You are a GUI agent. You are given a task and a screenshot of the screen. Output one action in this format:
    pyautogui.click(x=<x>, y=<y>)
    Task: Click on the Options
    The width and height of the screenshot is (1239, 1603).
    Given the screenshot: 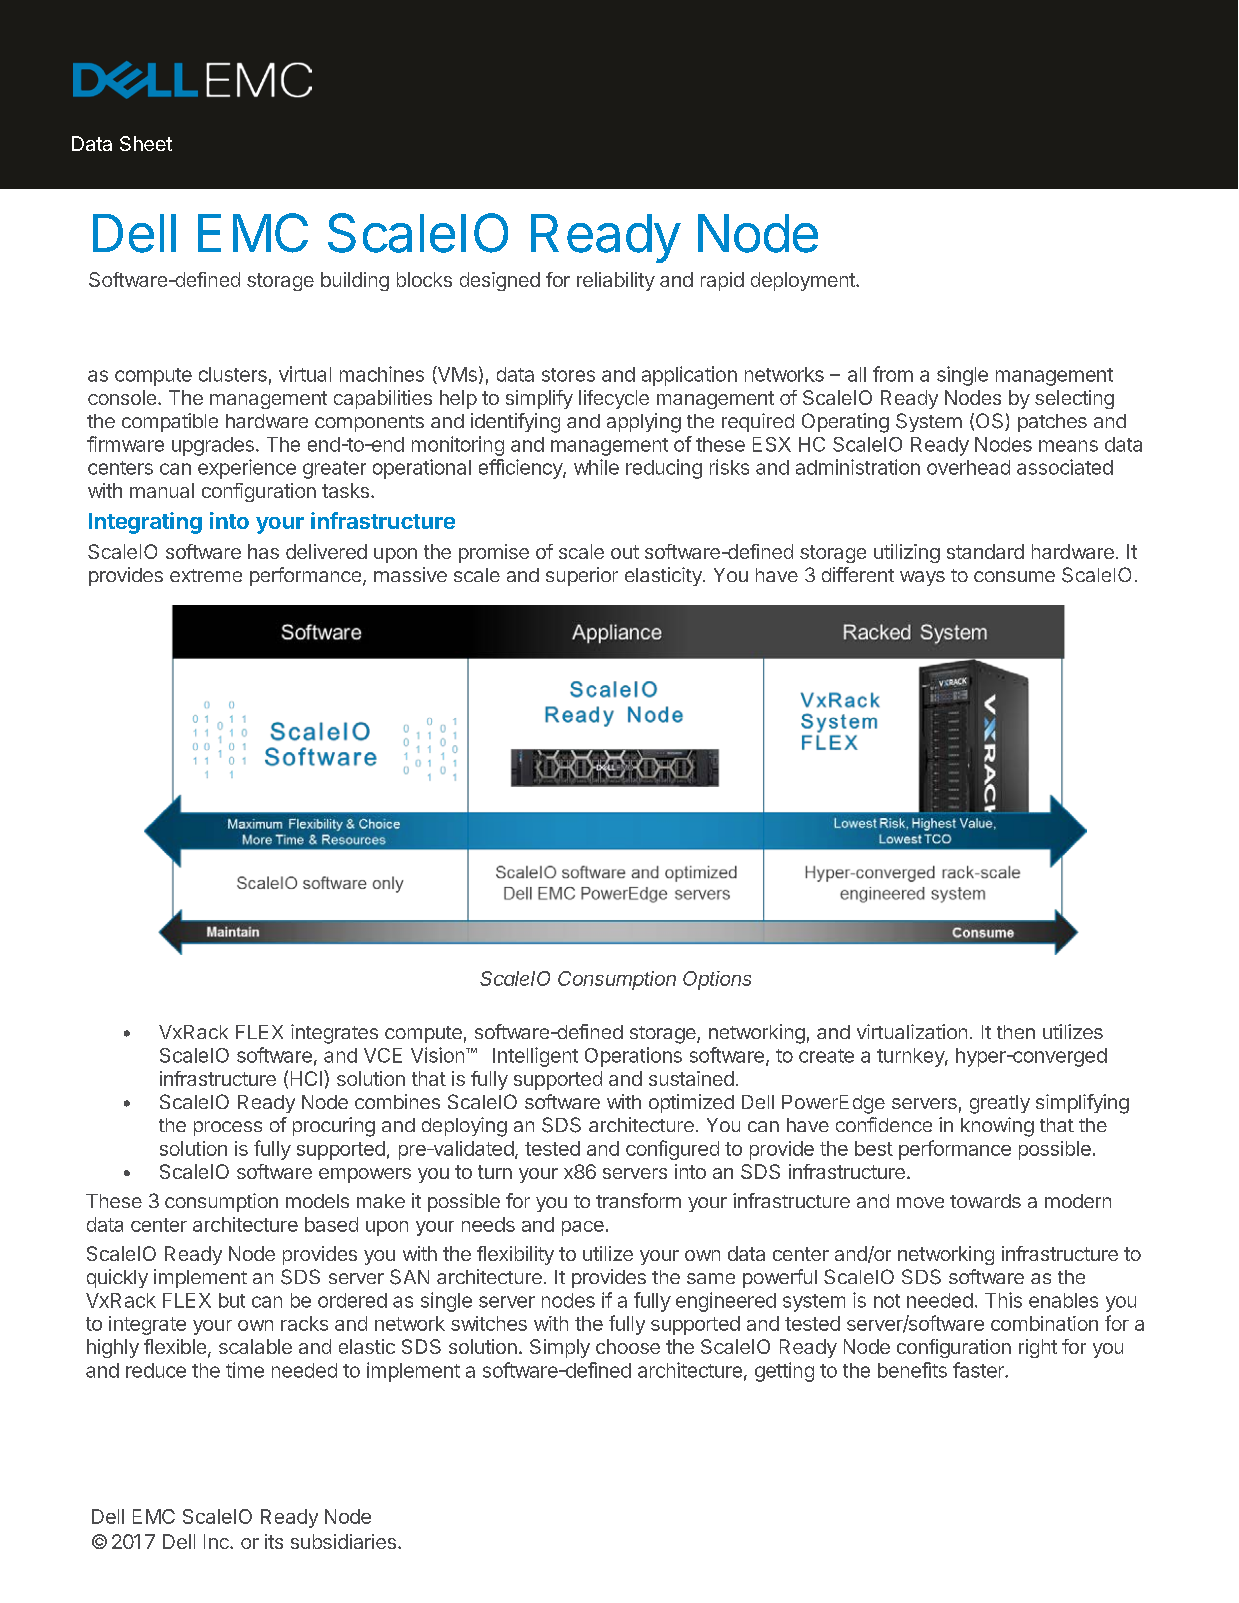 What is the action you would take?
    pyautogui.click(x=717, y=980)
